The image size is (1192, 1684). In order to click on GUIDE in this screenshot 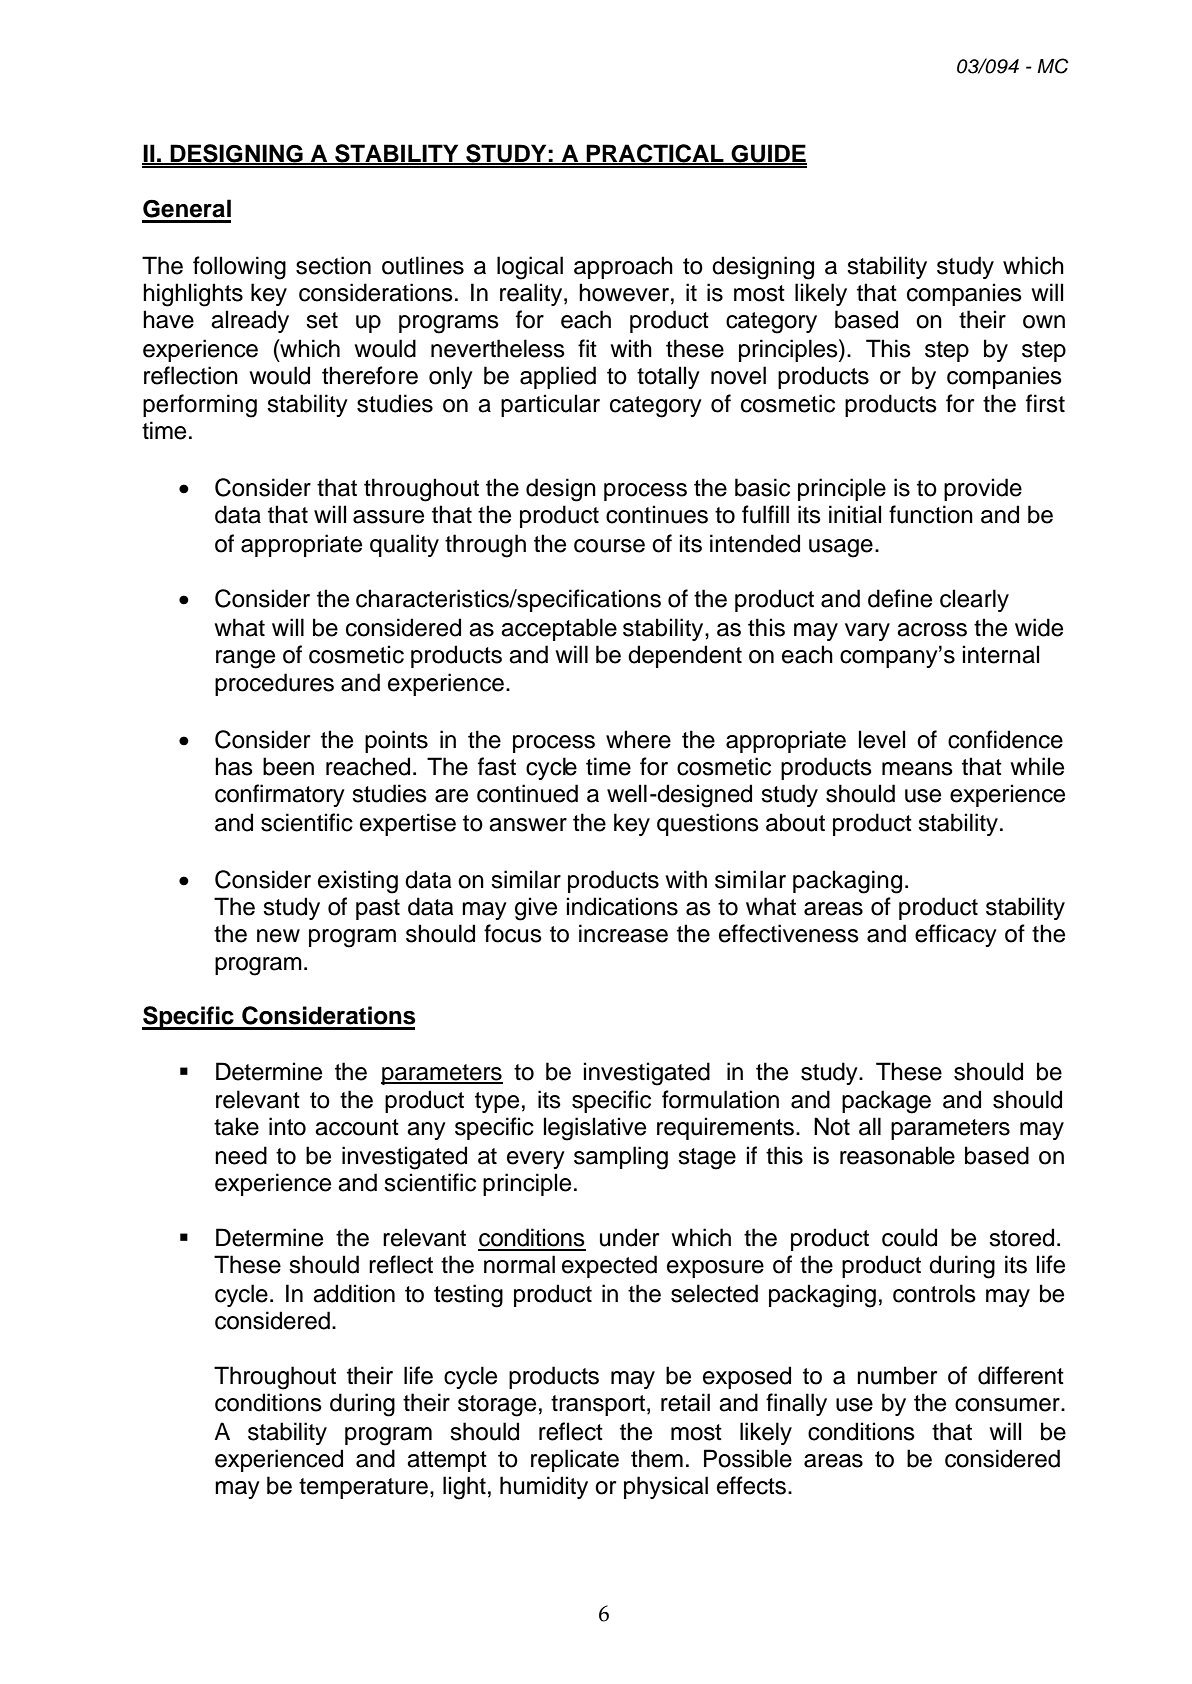, I will do `click(768, 154)`.
